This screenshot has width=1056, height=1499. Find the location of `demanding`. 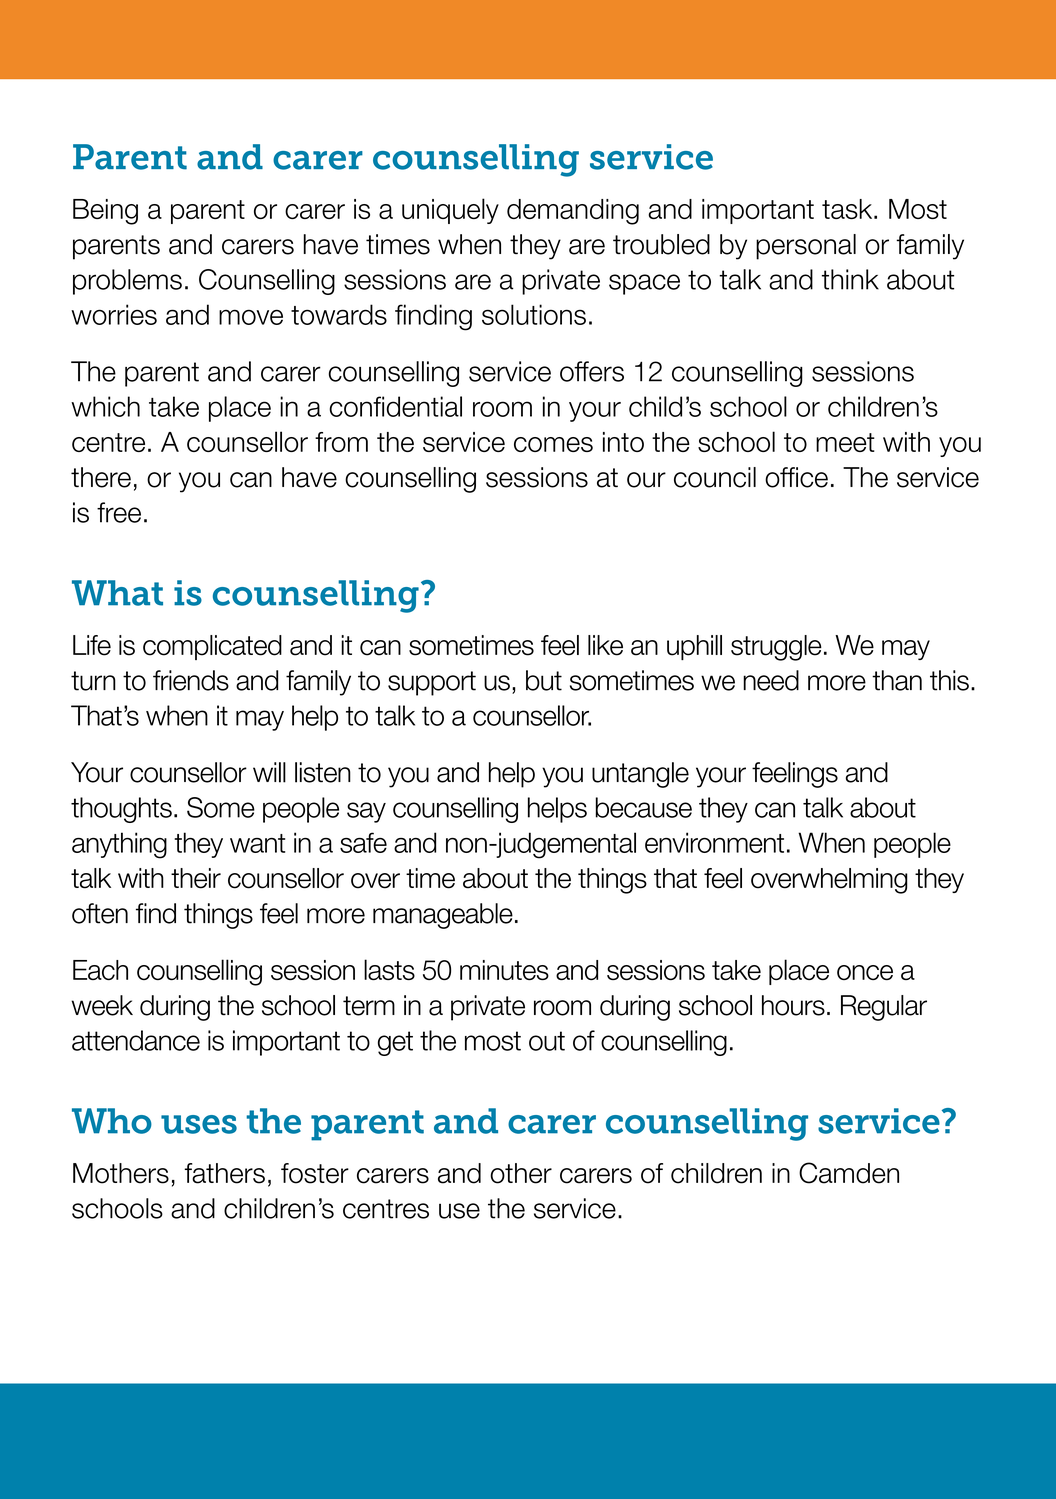

demanding is located at coordinates (573, 212).
